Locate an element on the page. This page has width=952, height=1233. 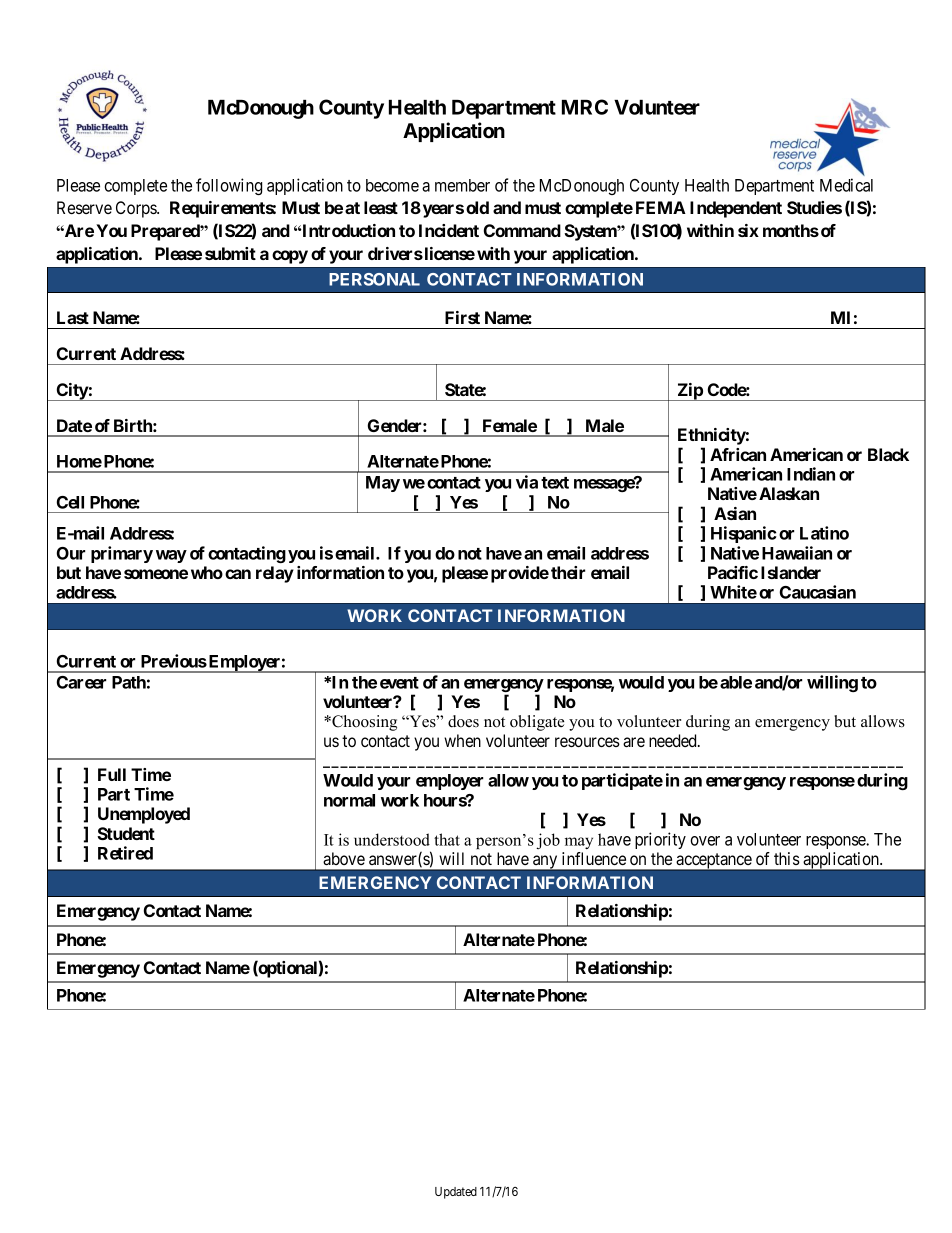
Alaskan is located at coordinates (789, 493).
